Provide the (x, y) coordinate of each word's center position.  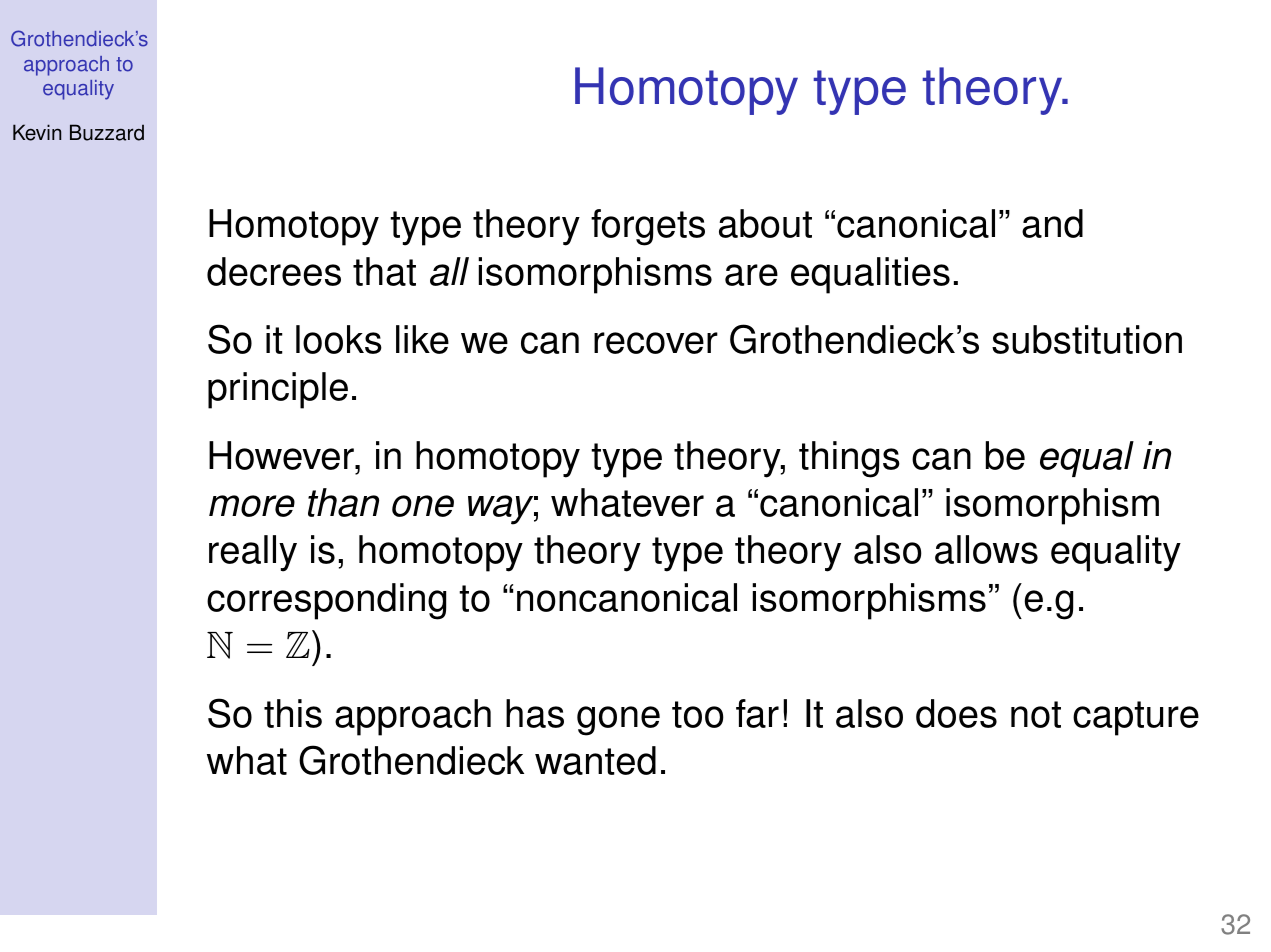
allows (986, 549)
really (253, 553)
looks (339, 339)
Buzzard (107, 132)
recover (656, 343)
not (1036, 714)
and (1052, 223)
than (343, 502)
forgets (648, 227)
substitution (1087, 339)
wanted (595, 760)
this (293, 713)
